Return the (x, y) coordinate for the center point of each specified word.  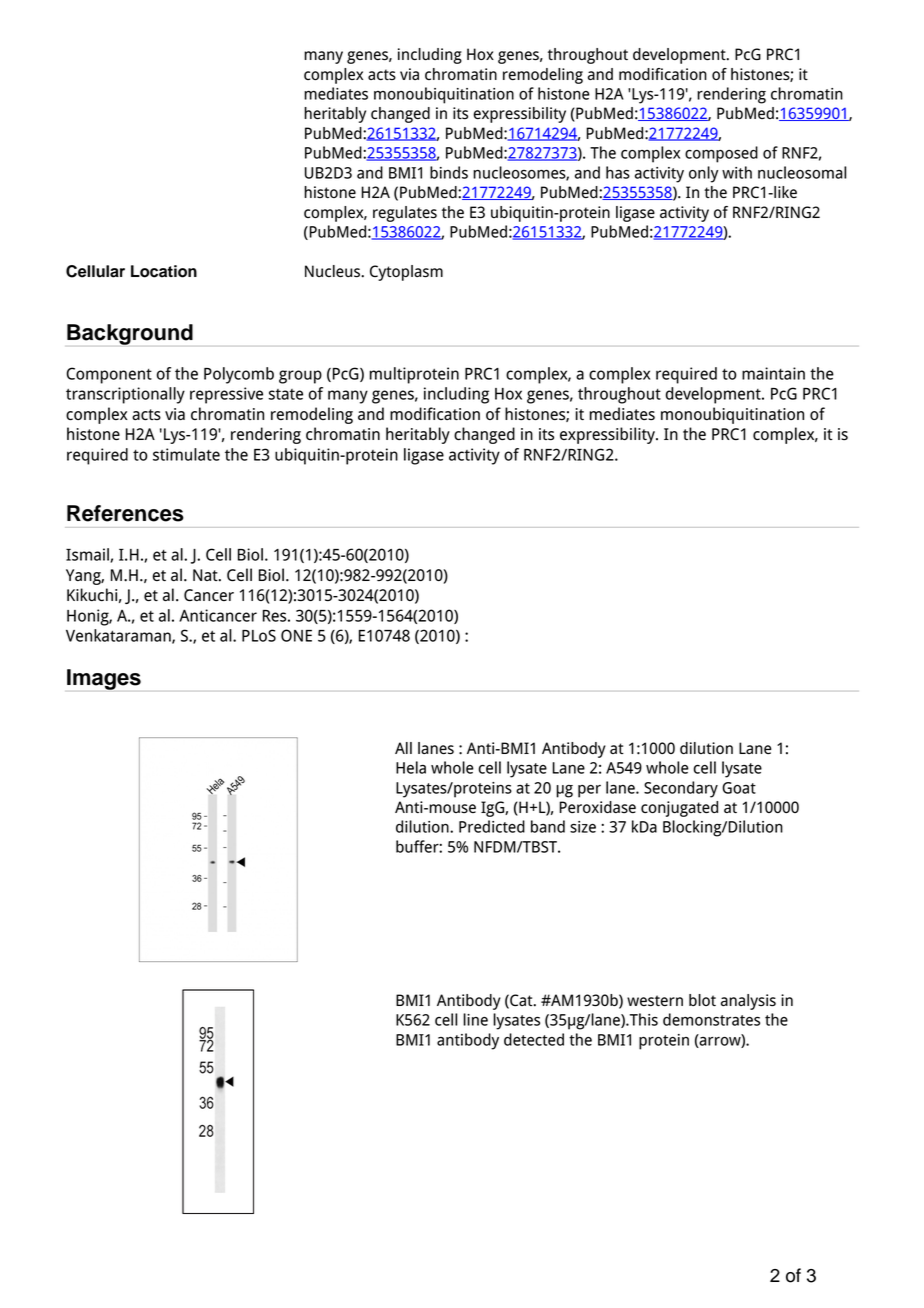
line (475, 1019)
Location (164, 271)
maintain (773, 373)
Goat (739, 788)
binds (449, 172)
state (285, 394)
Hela (411, 767)
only (703, 174)
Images (104, 679)
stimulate (186, 454)
